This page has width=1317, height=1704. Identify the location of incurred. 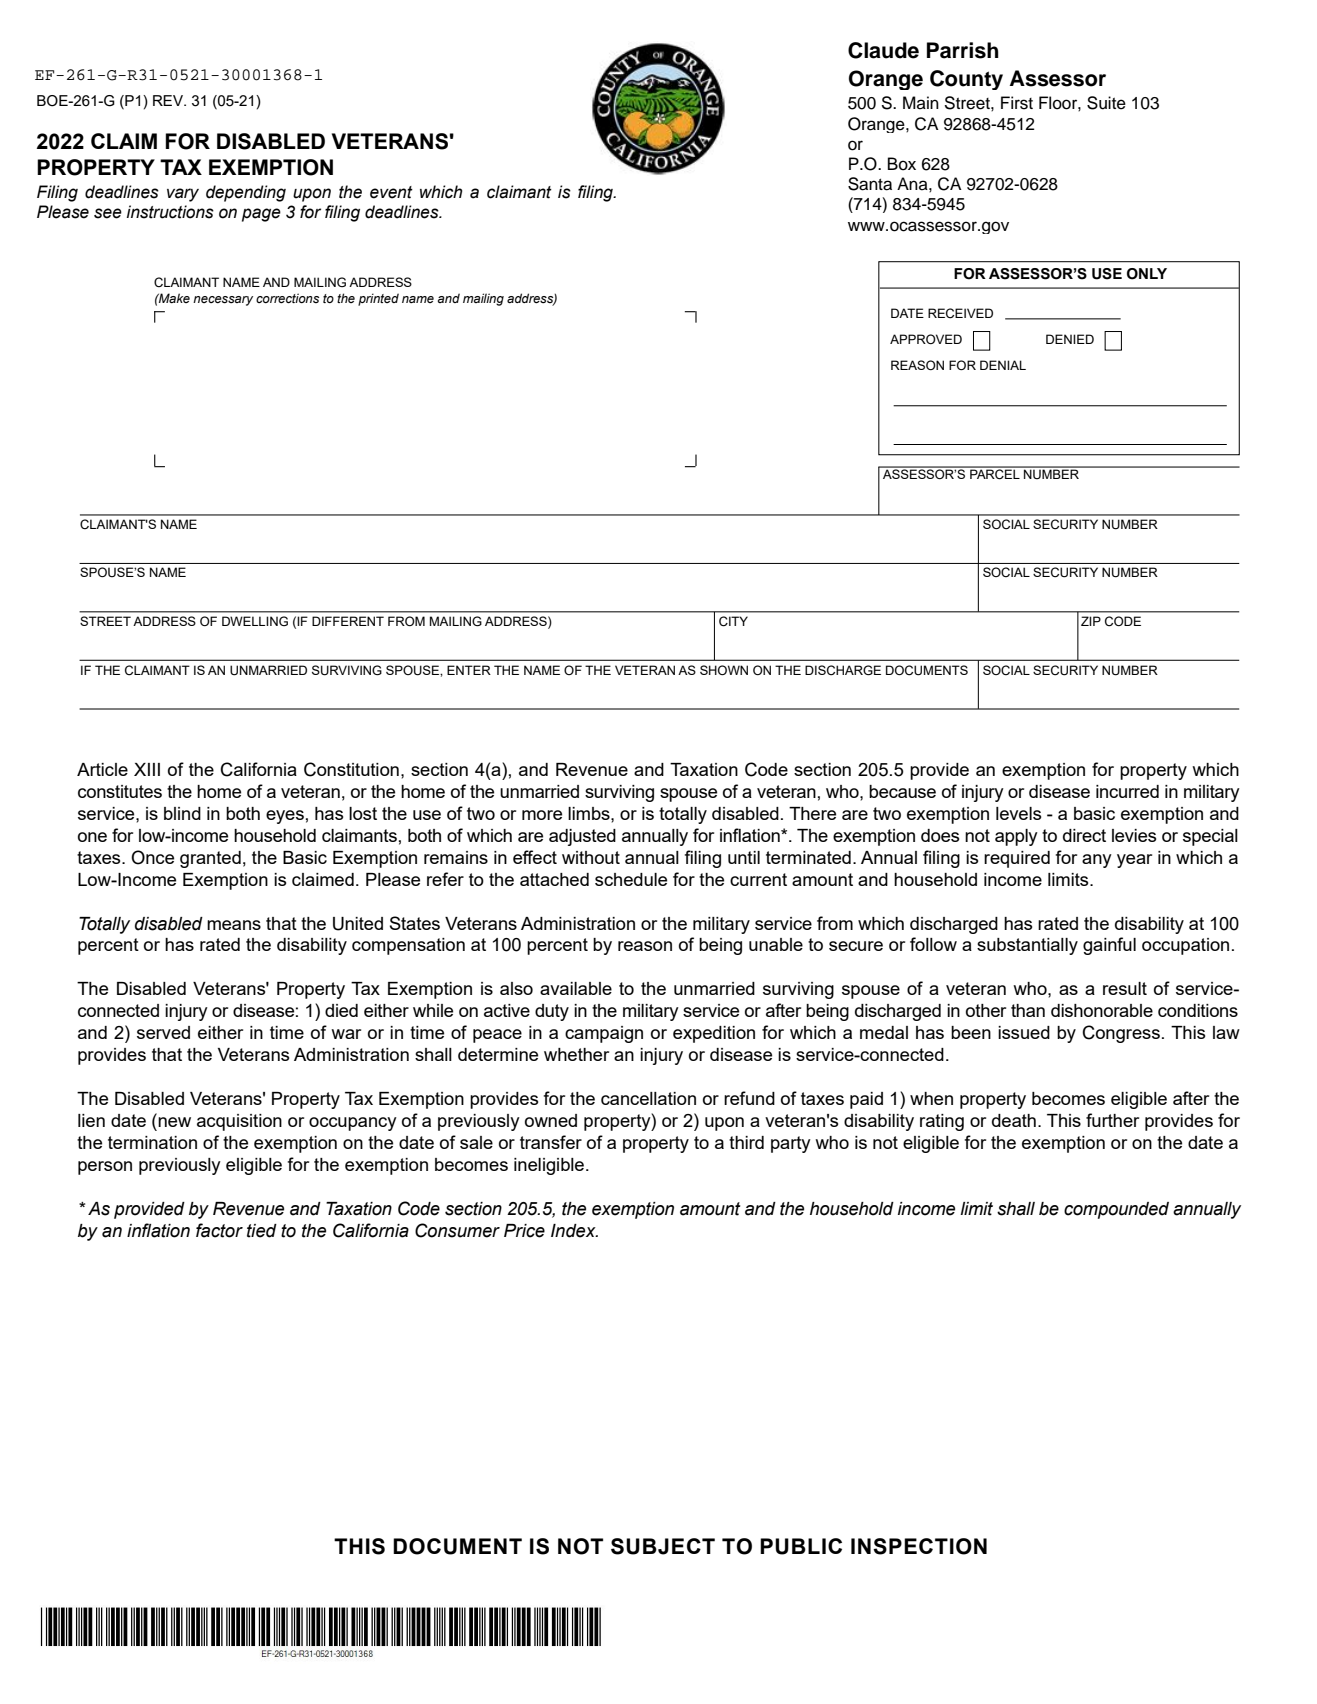
(1127, 791).
